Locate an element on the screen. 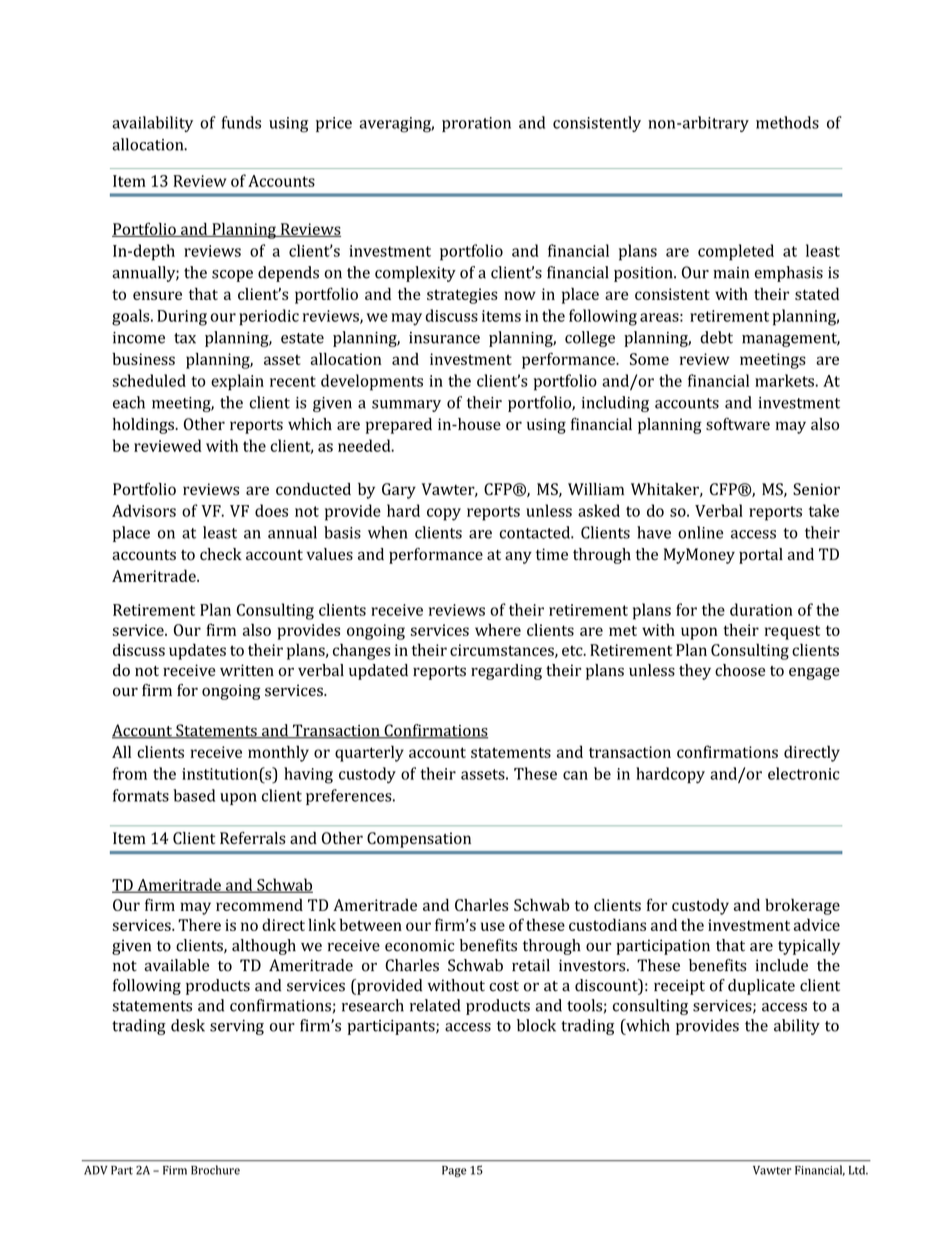 The image size is (952, 1233). funds is located at coordinates (241, 122).
